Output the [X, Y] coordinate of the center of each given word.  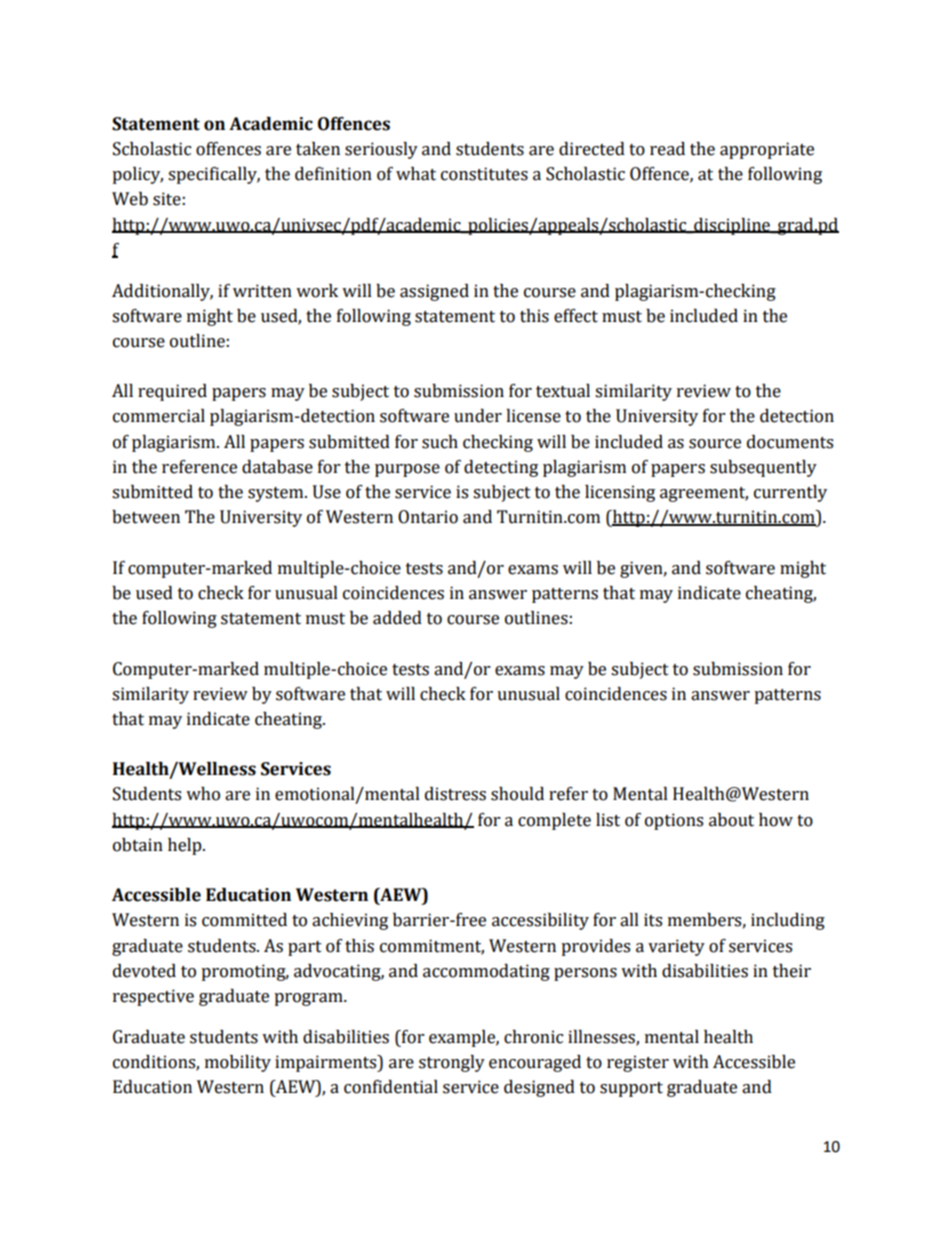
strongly [452, 1063]
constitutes [484, 174]
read [667, 149]
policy [137, 175]
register [638, 1063]
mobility [238, 1063]
